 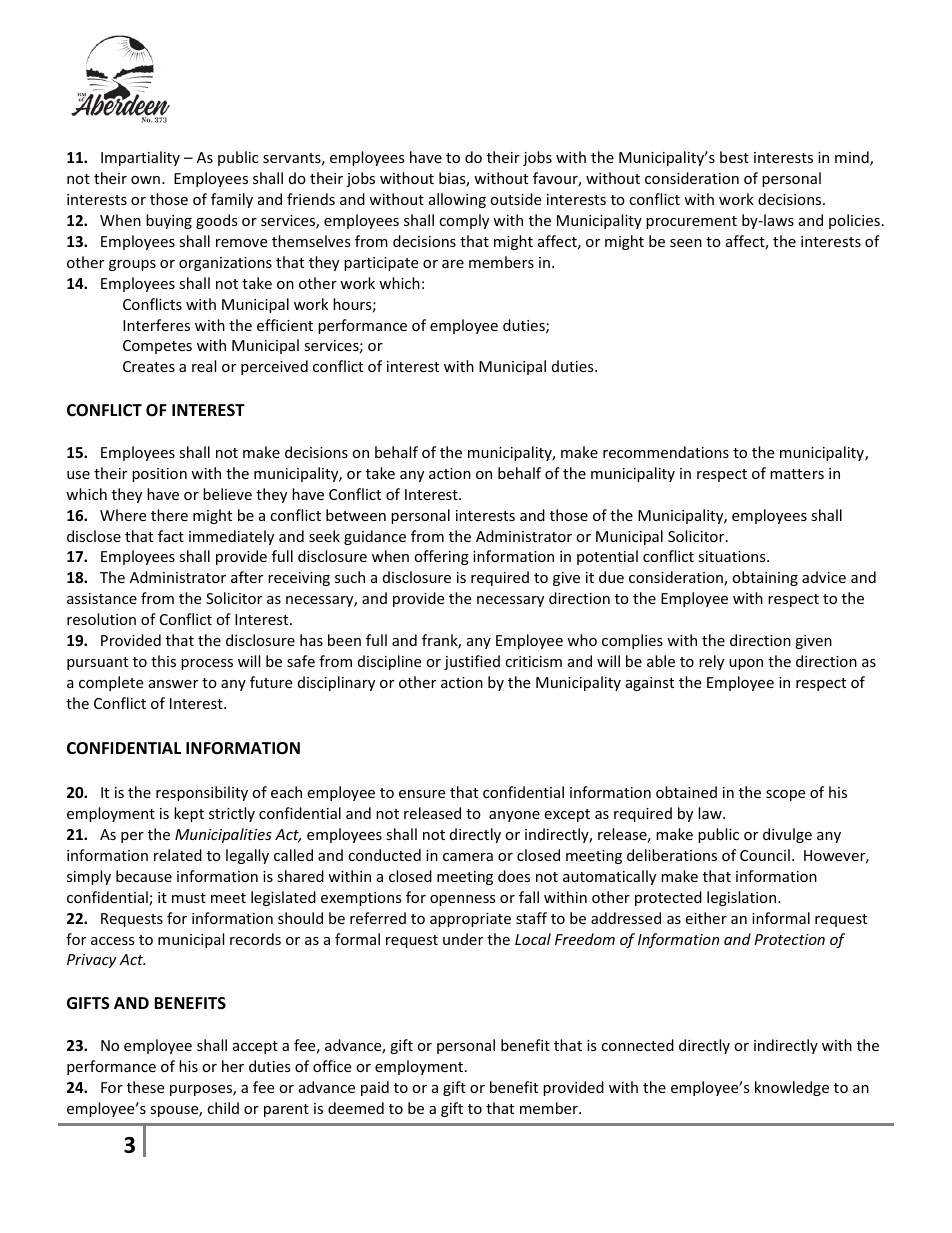 I want to click on these, so click(x=145, y=1087).
